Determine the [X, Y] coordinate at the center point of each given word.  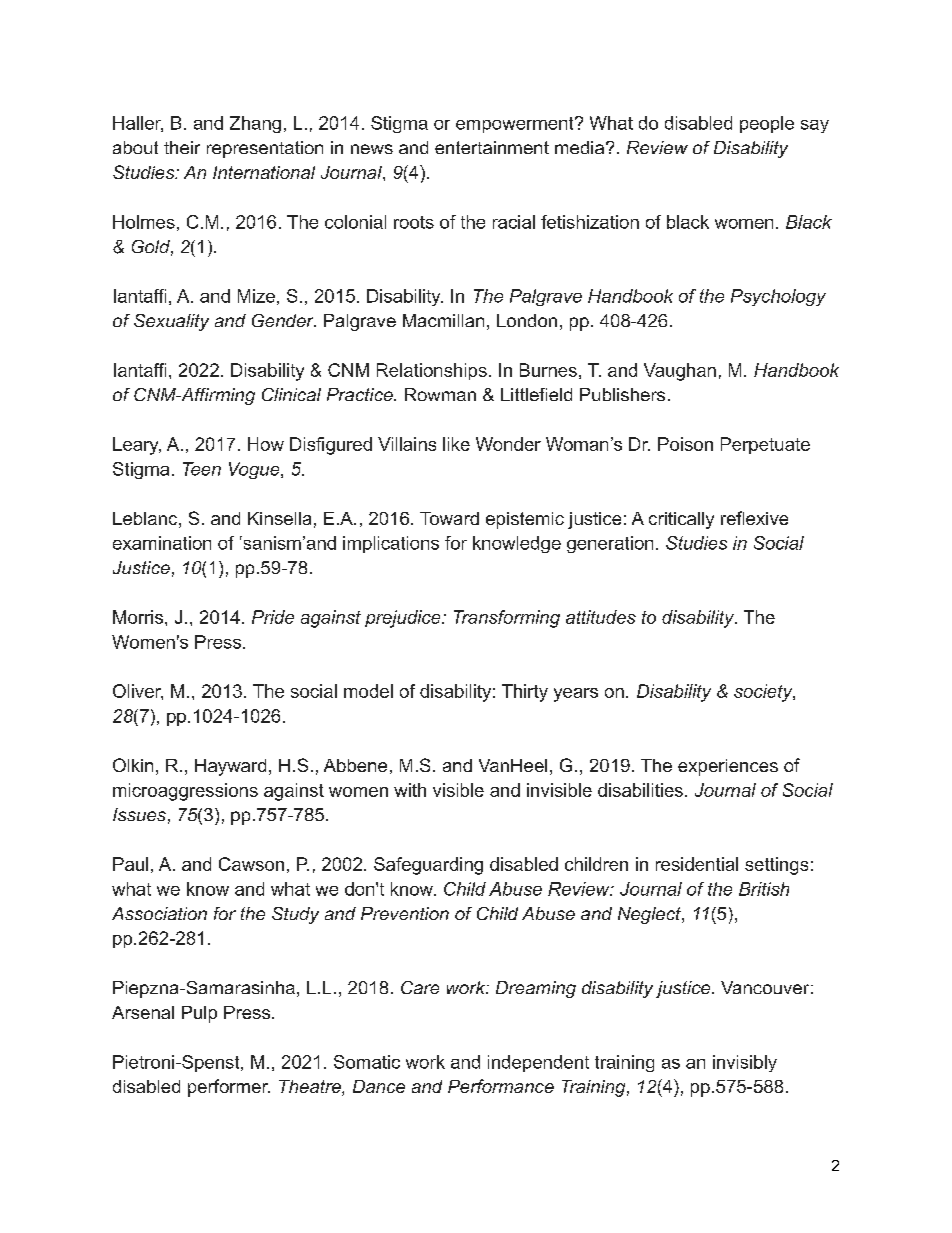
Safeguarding [428, 866]
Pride [273, 617]
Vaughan [680, 372]
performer [229, 1088]
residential [697, 864]
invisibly [745, 1063]
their [182, 147]
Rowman [440, 394]
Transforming [507, 619]
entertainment [492, 147]
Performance [501, 1086]
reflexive [754, 518]
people [767, 124]
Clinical [291, 394]
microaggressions [185, 792]
